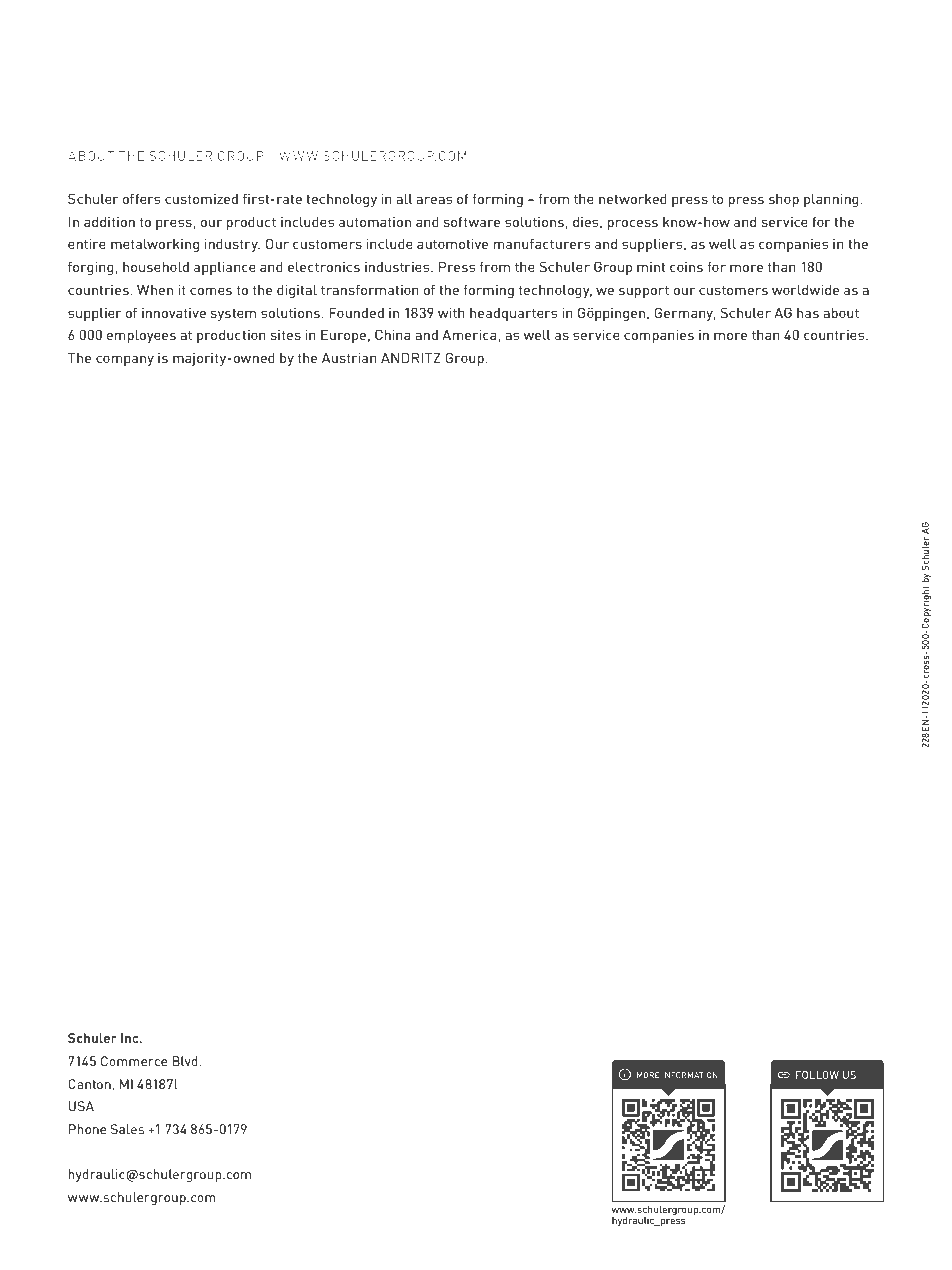 The image size is (952, 1270). What do you see at coordinates (805, 289) in the screenshot?
I see `worldwide` at bounding box center [805, 289].
